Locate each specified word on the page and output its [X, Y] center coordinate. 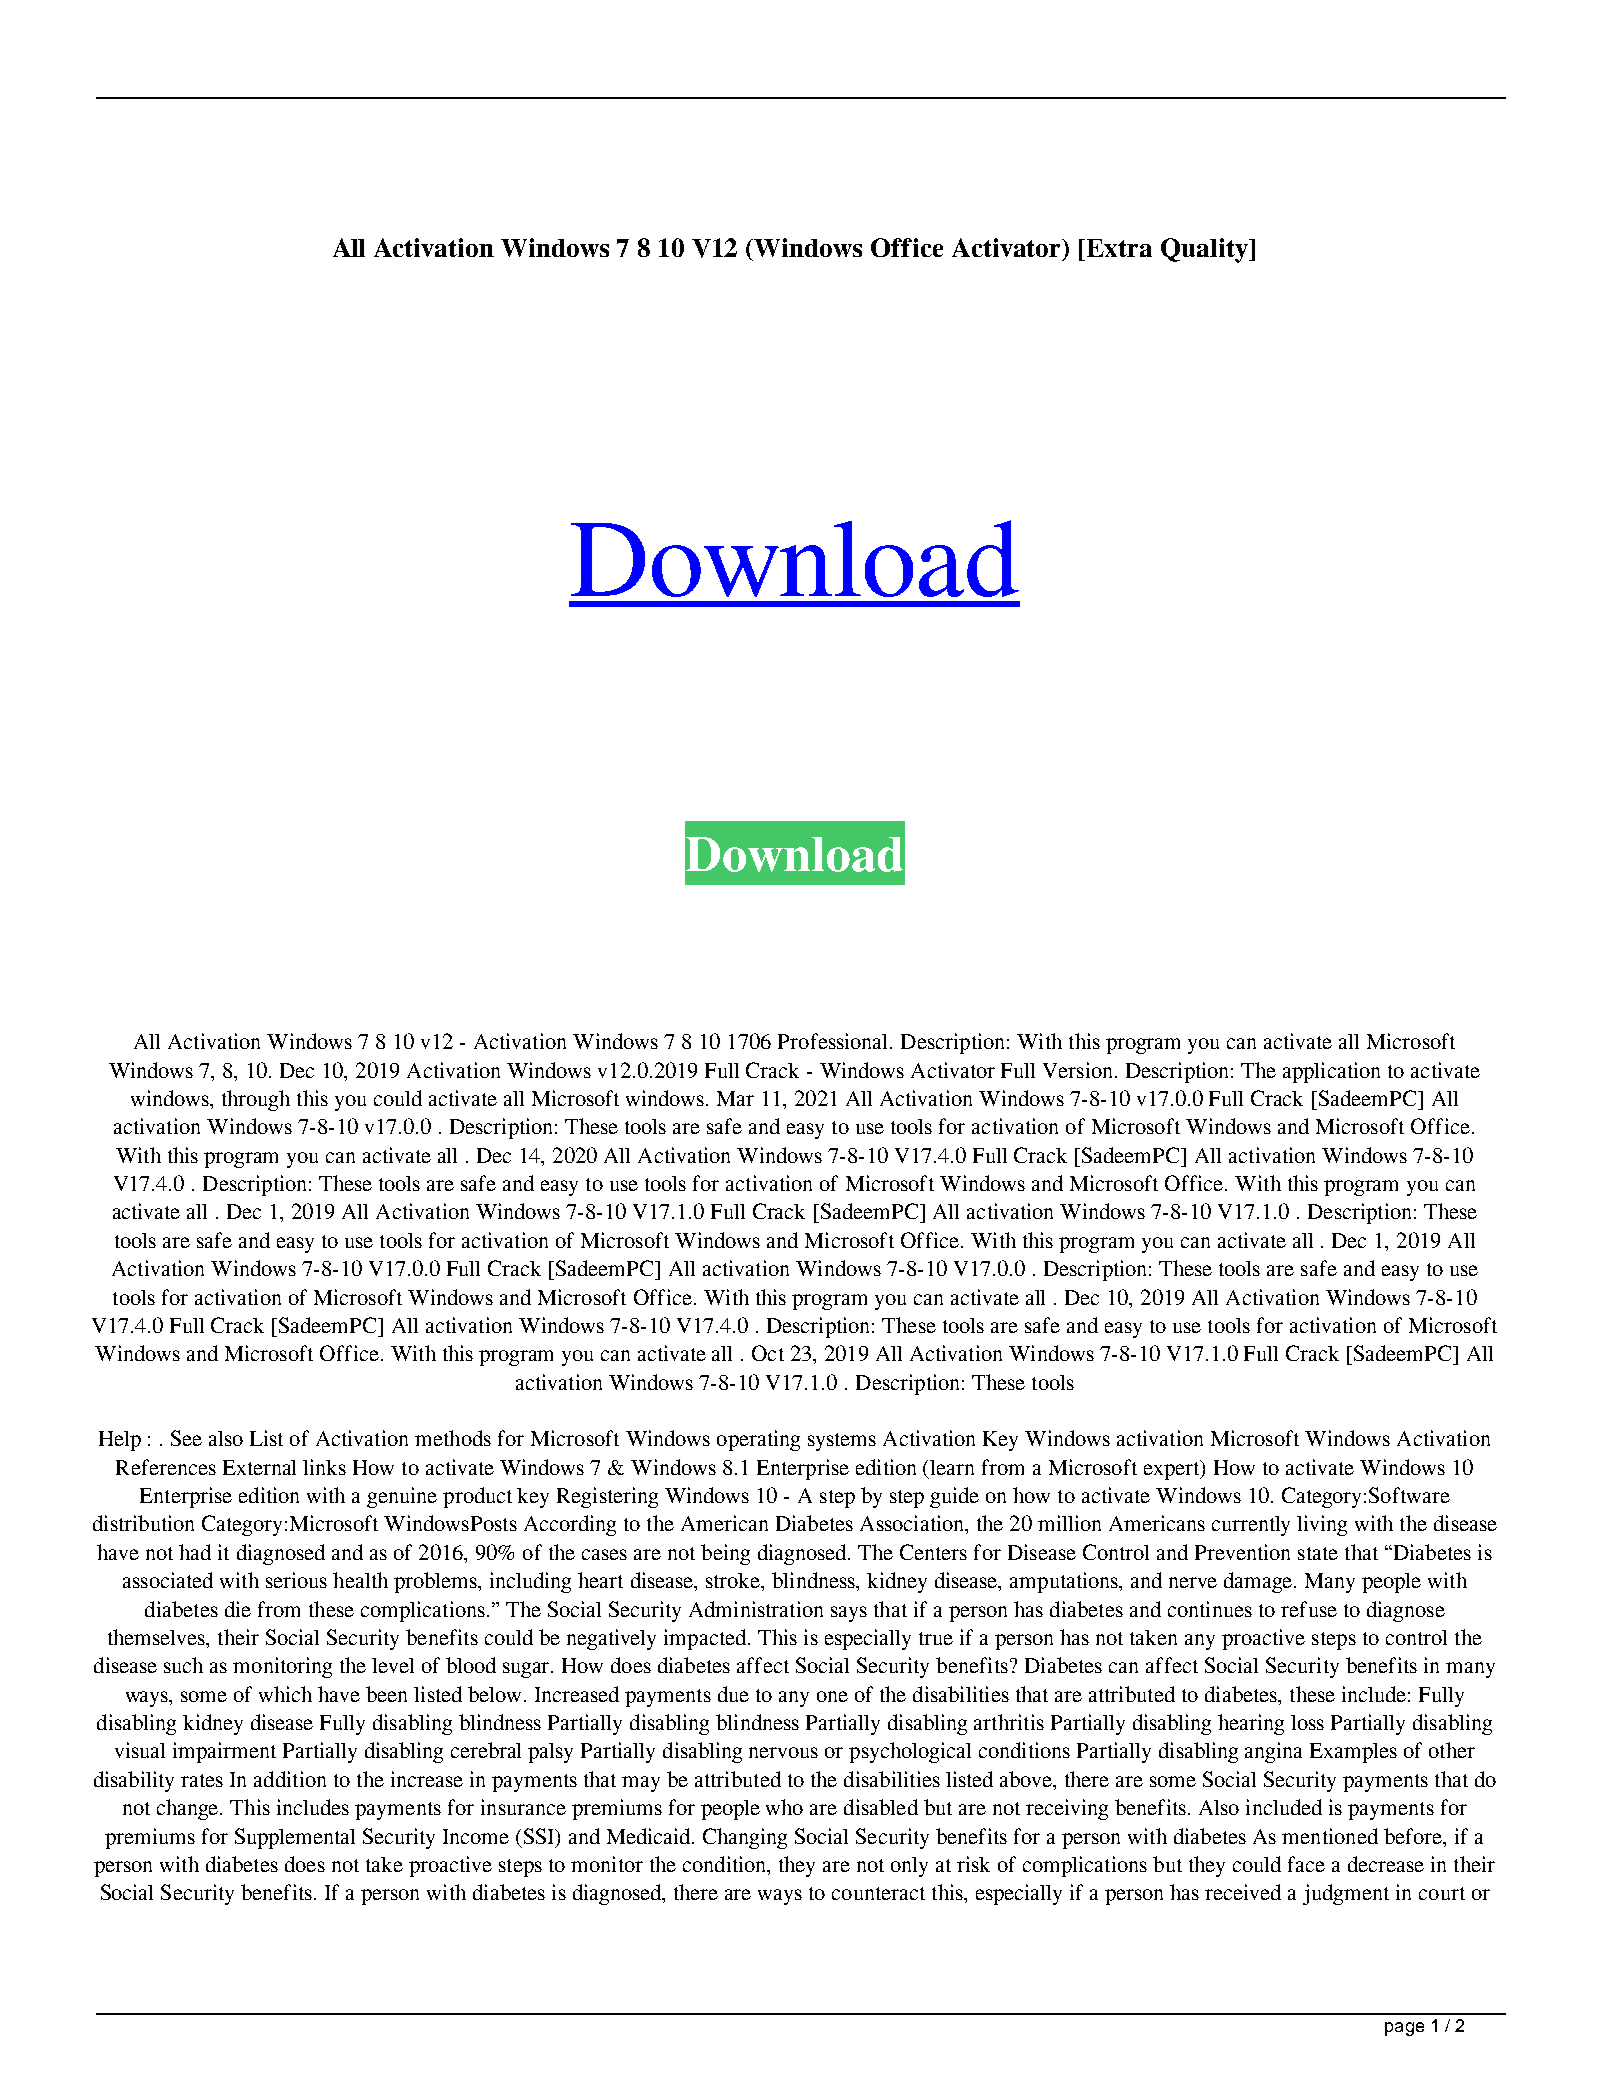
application [1331, 1072]
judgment [1346, 1894]
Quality [1205, 250]
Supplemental [295, 1838]
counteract [878, 1893]
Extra [1119, 248]
